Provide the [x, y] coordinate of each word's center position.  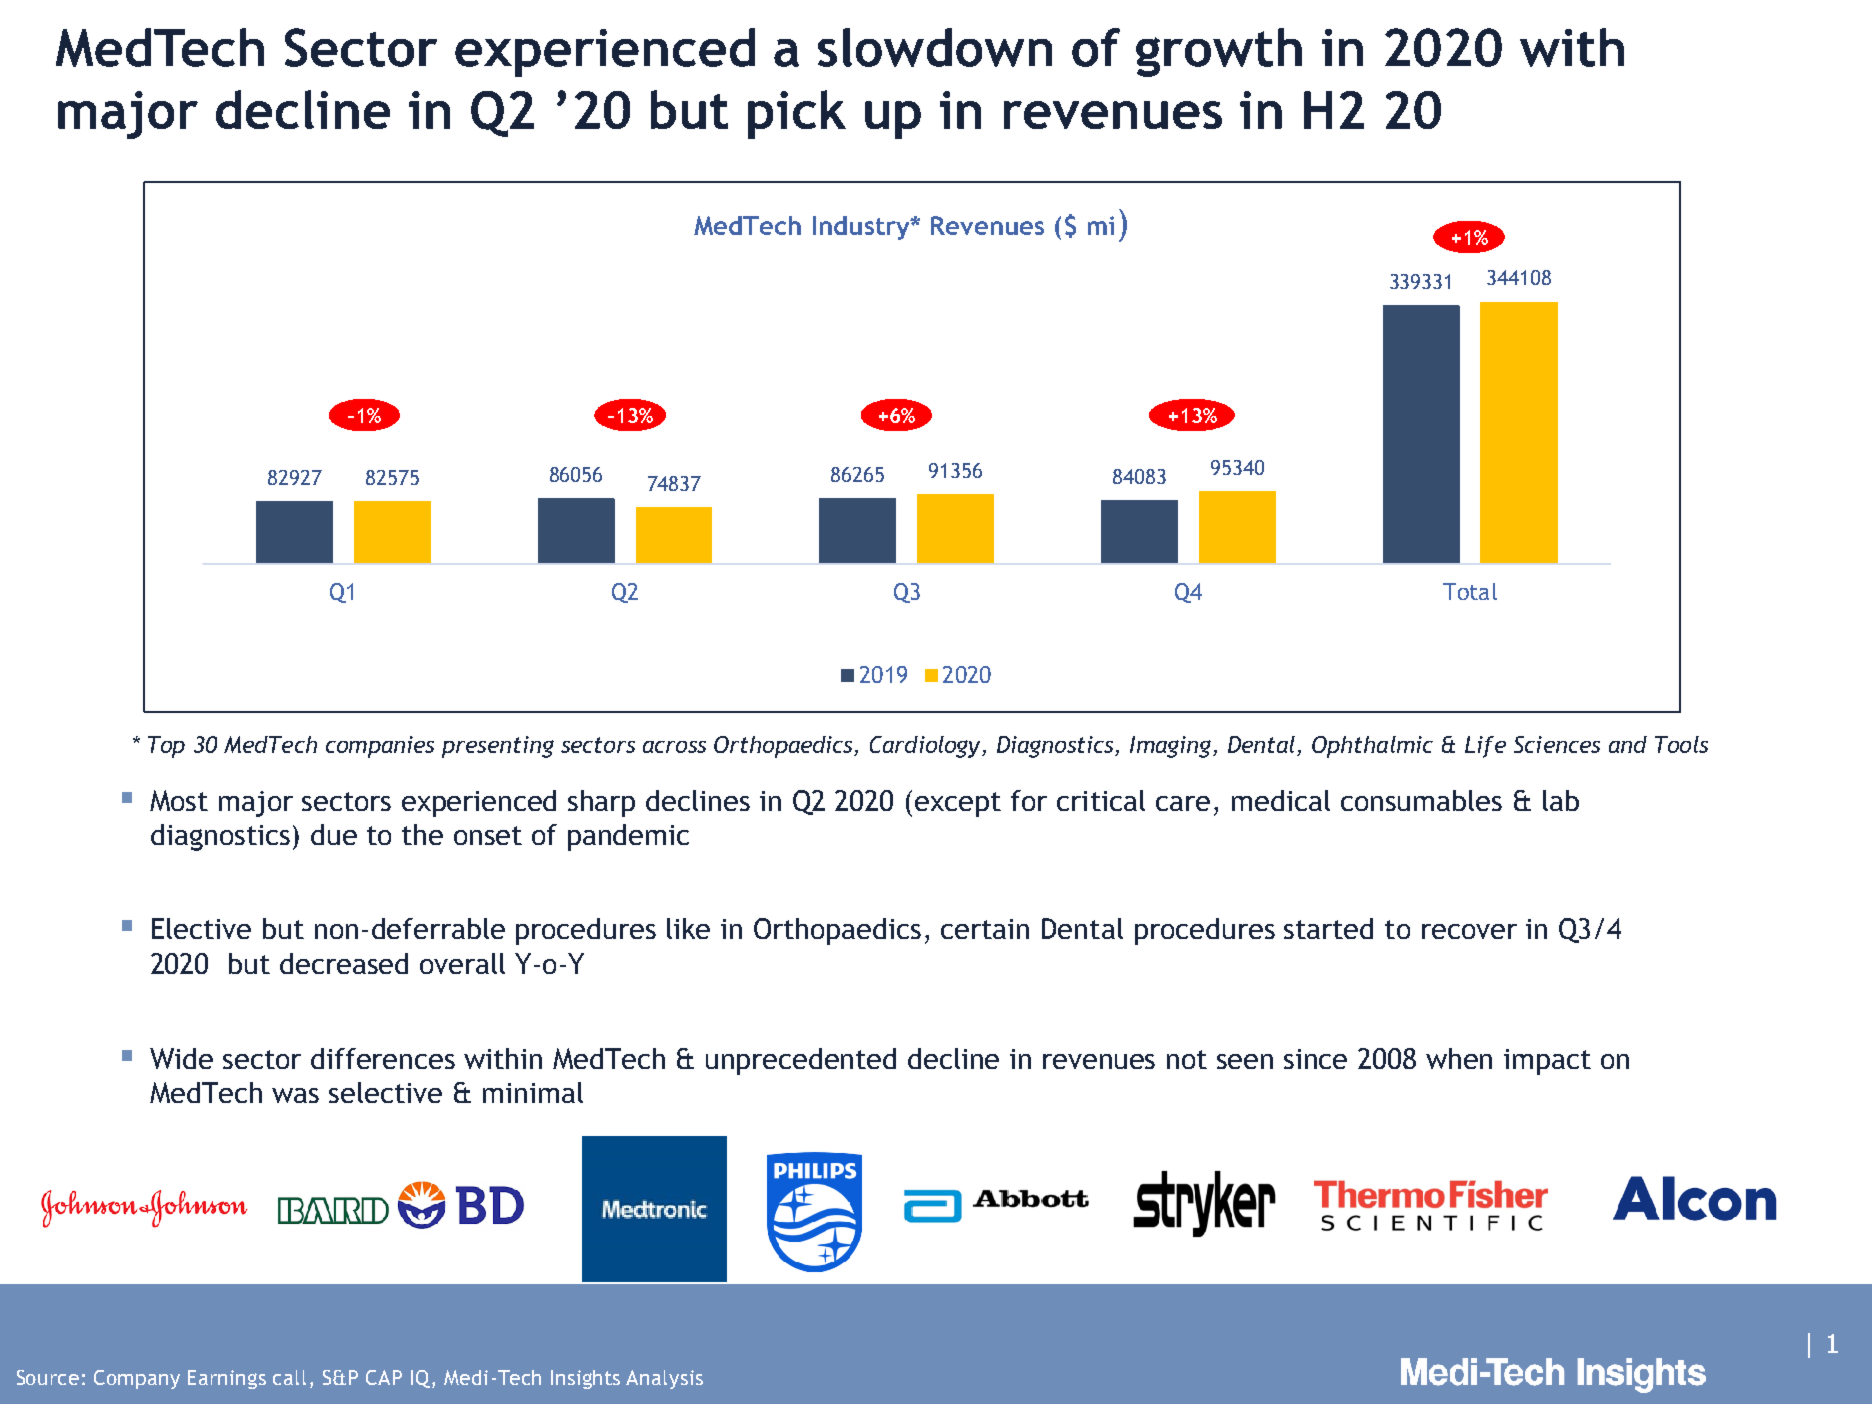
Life [1485, 747]
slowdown [935, 47]
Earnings [227, 1379]
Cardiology [927, 747]
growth [1219, 52]
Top [166, 747]
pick [797, 114]
